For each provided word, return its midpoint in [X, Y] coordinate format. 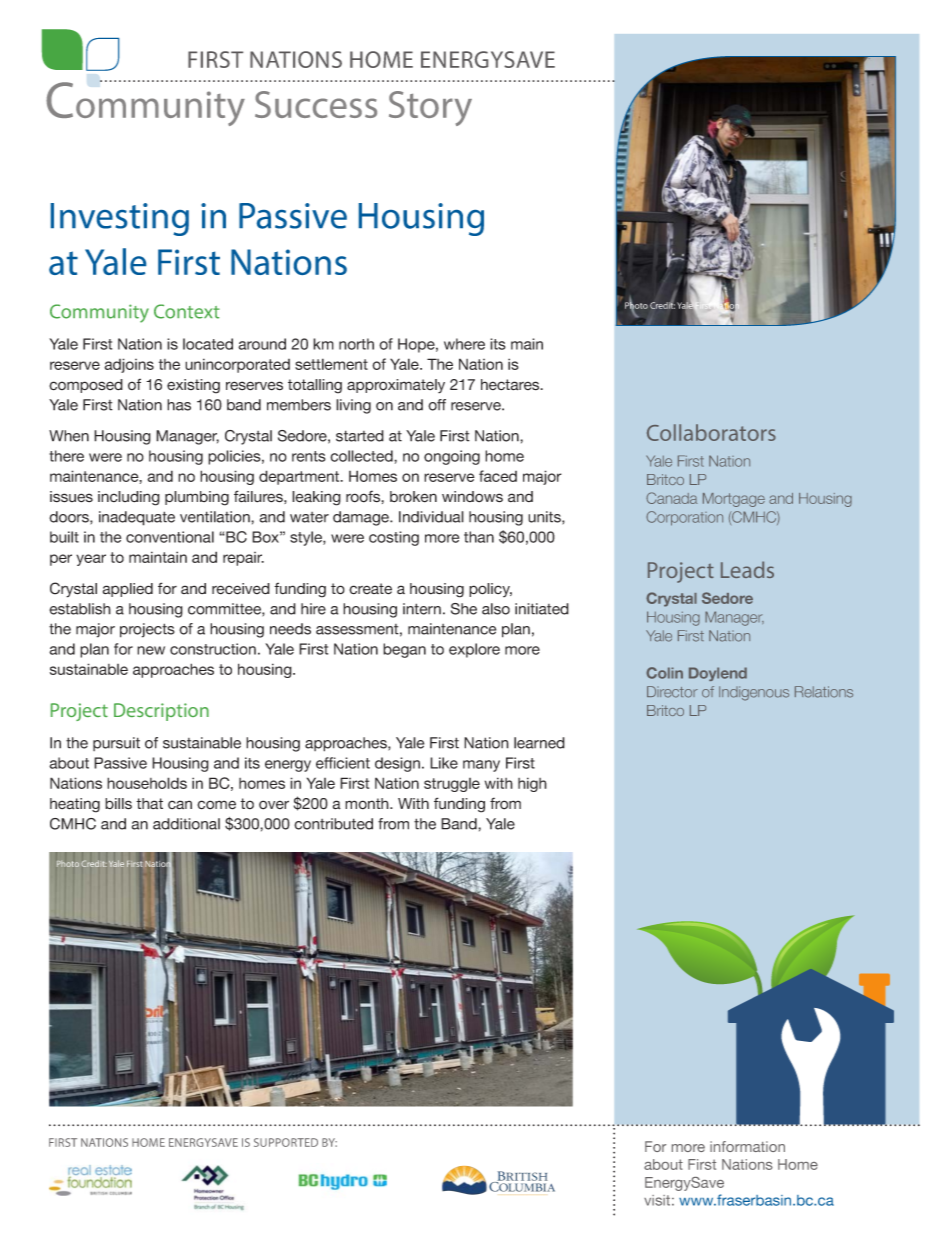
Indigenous [754, 693]
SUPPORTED [286, 1142]
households [147, 783]
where [464, 344]
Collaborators [711, 432]
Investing [120, 219]
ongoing [452, 457]
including [129, 498]
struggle [452, 785]
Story [430, 108]
